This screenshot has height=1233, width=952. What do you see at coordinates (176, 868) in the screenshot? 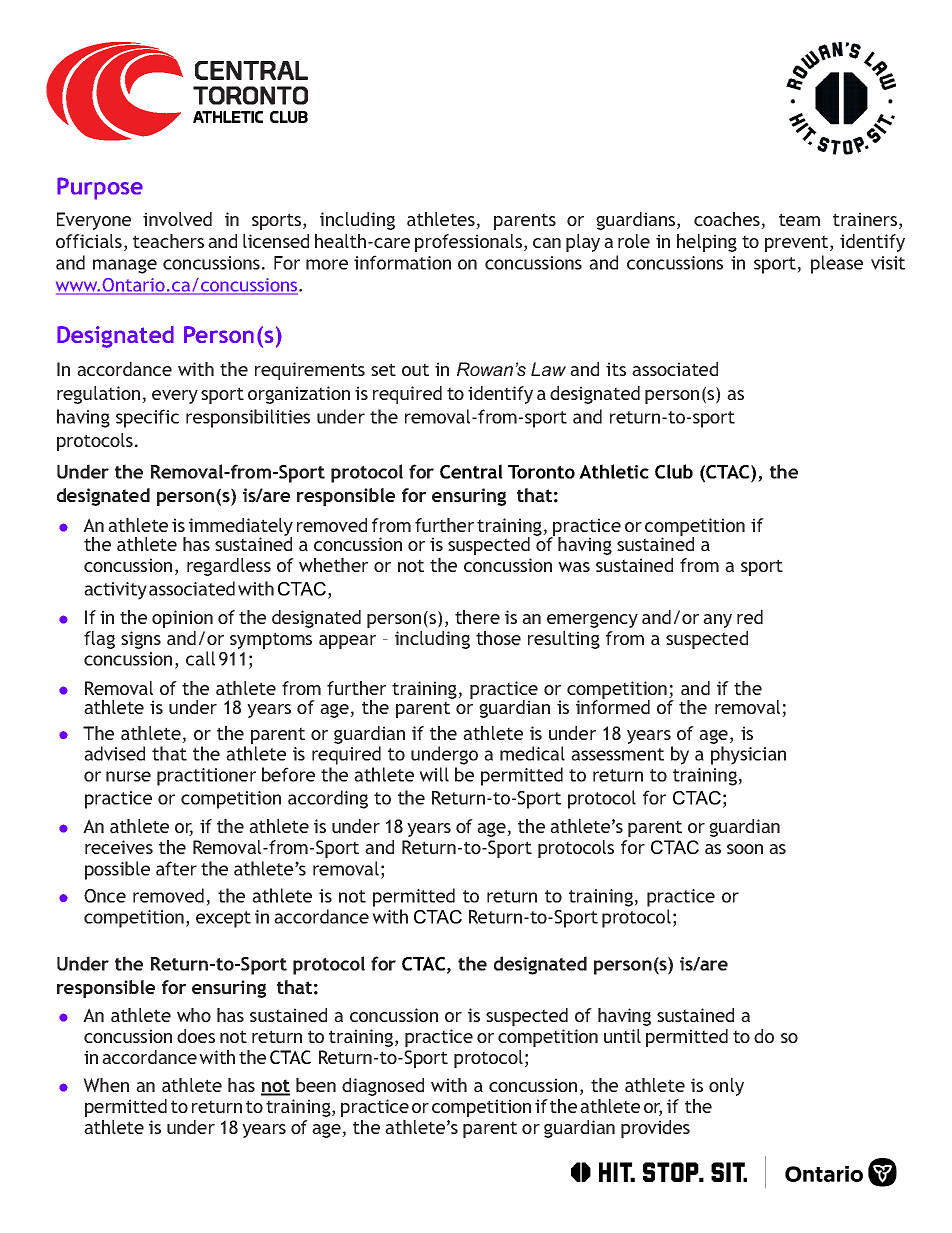
I see `after` at bounding box center [176, 868].
